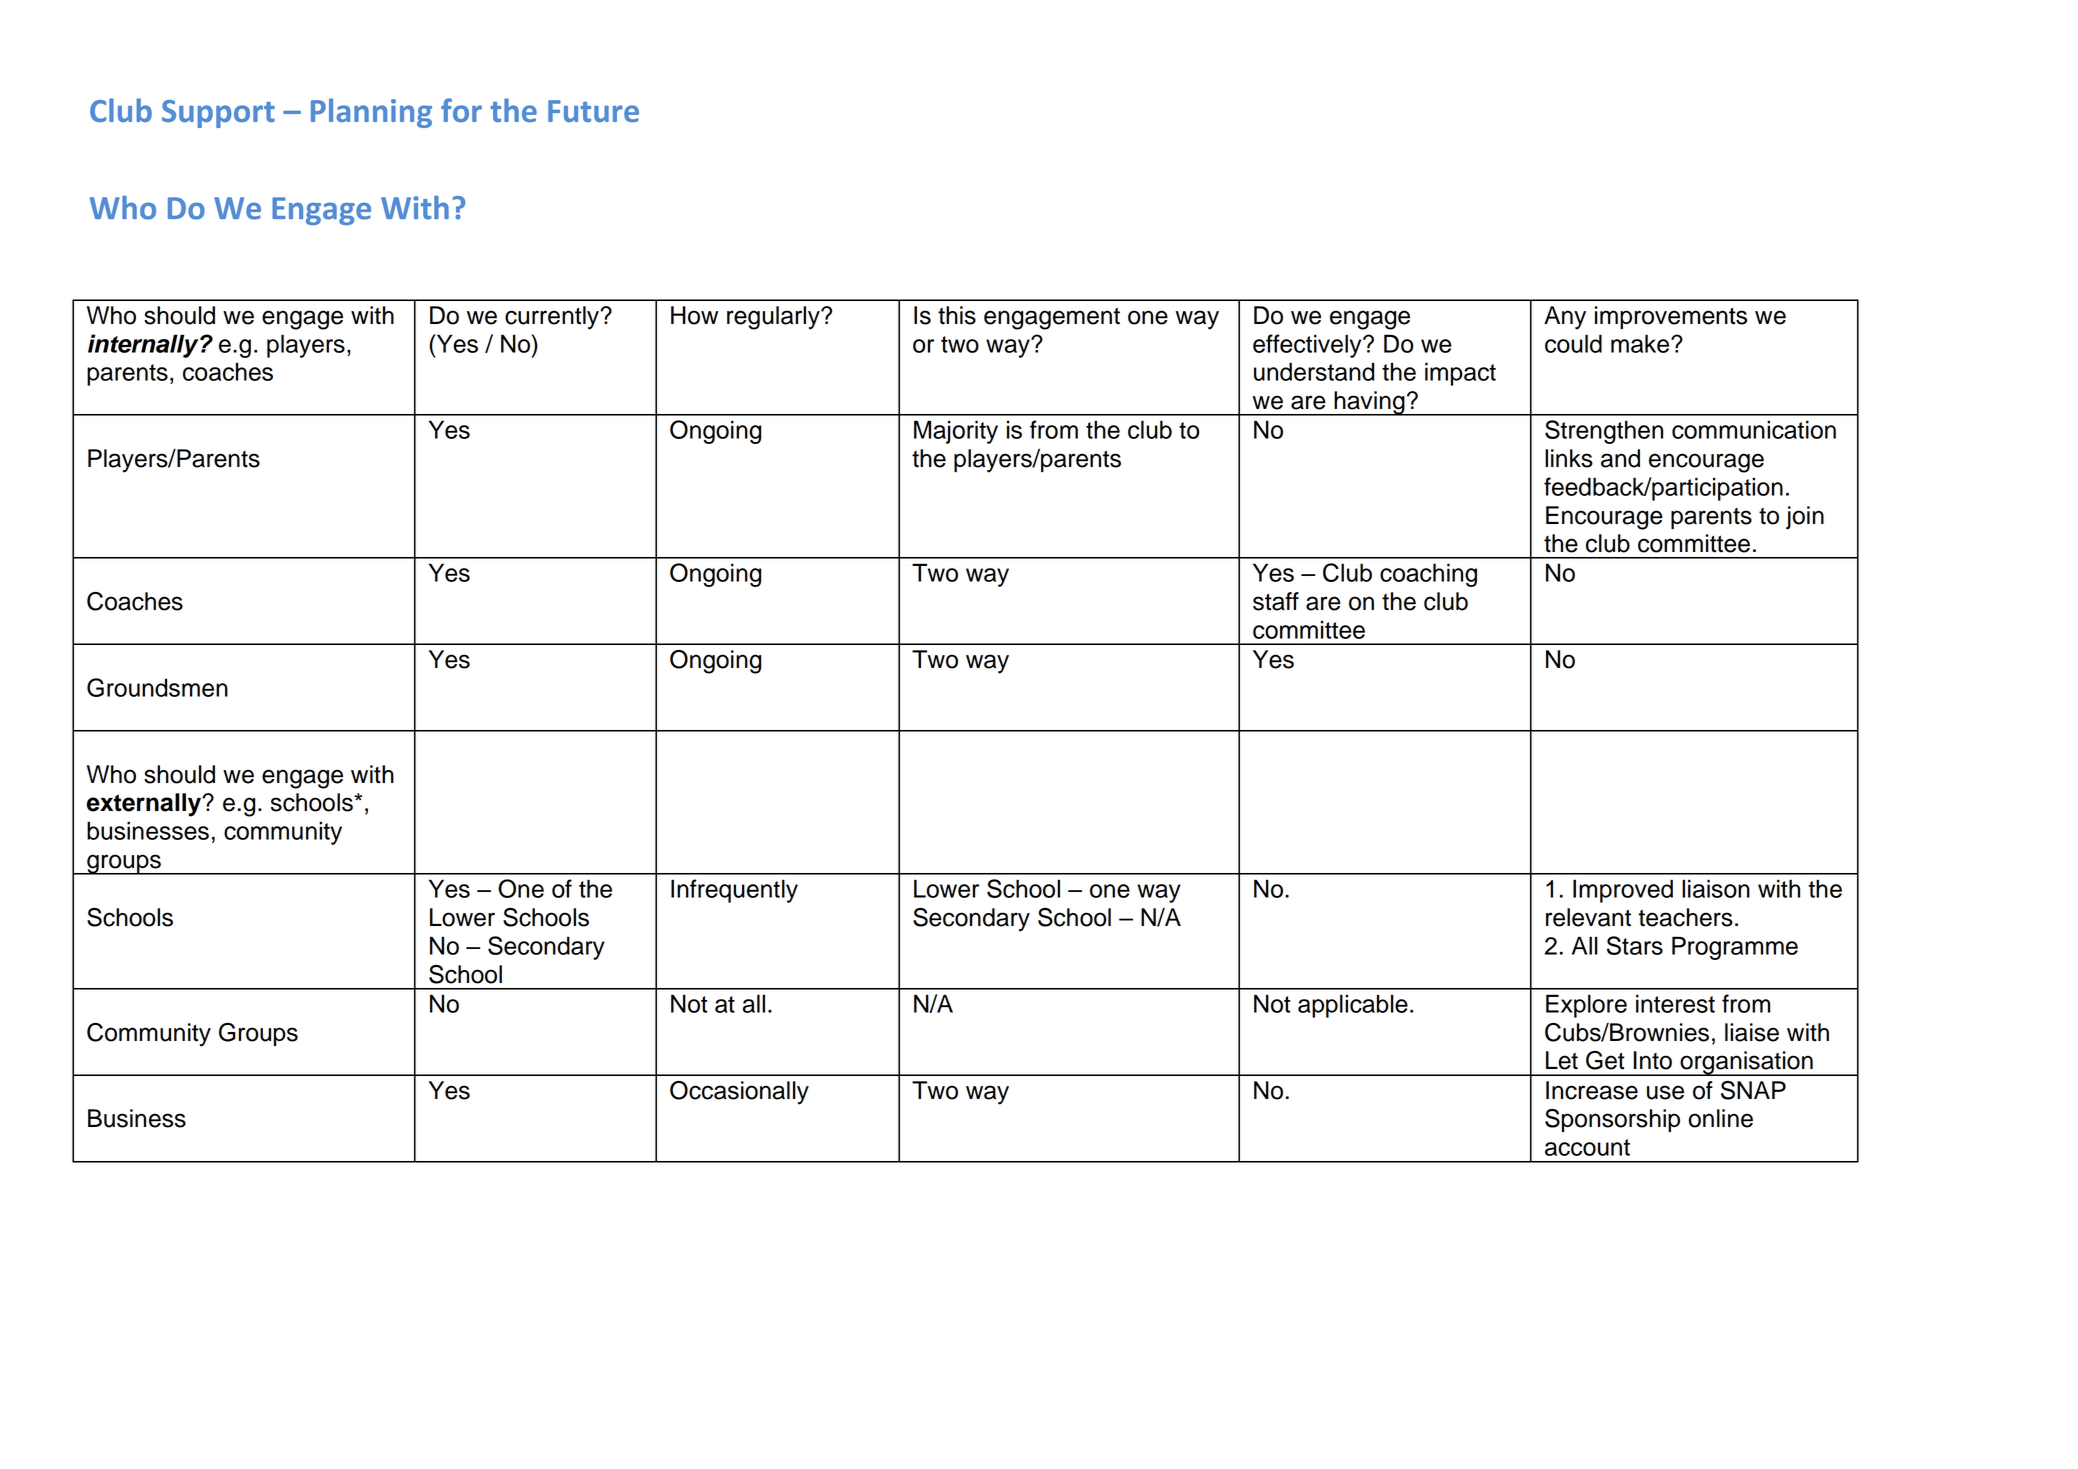 The width and height of the document is (2078, 1469). What do you see at coordinates (145, 805) in the document?
I see `externally` at bounding box center [145, 805].
